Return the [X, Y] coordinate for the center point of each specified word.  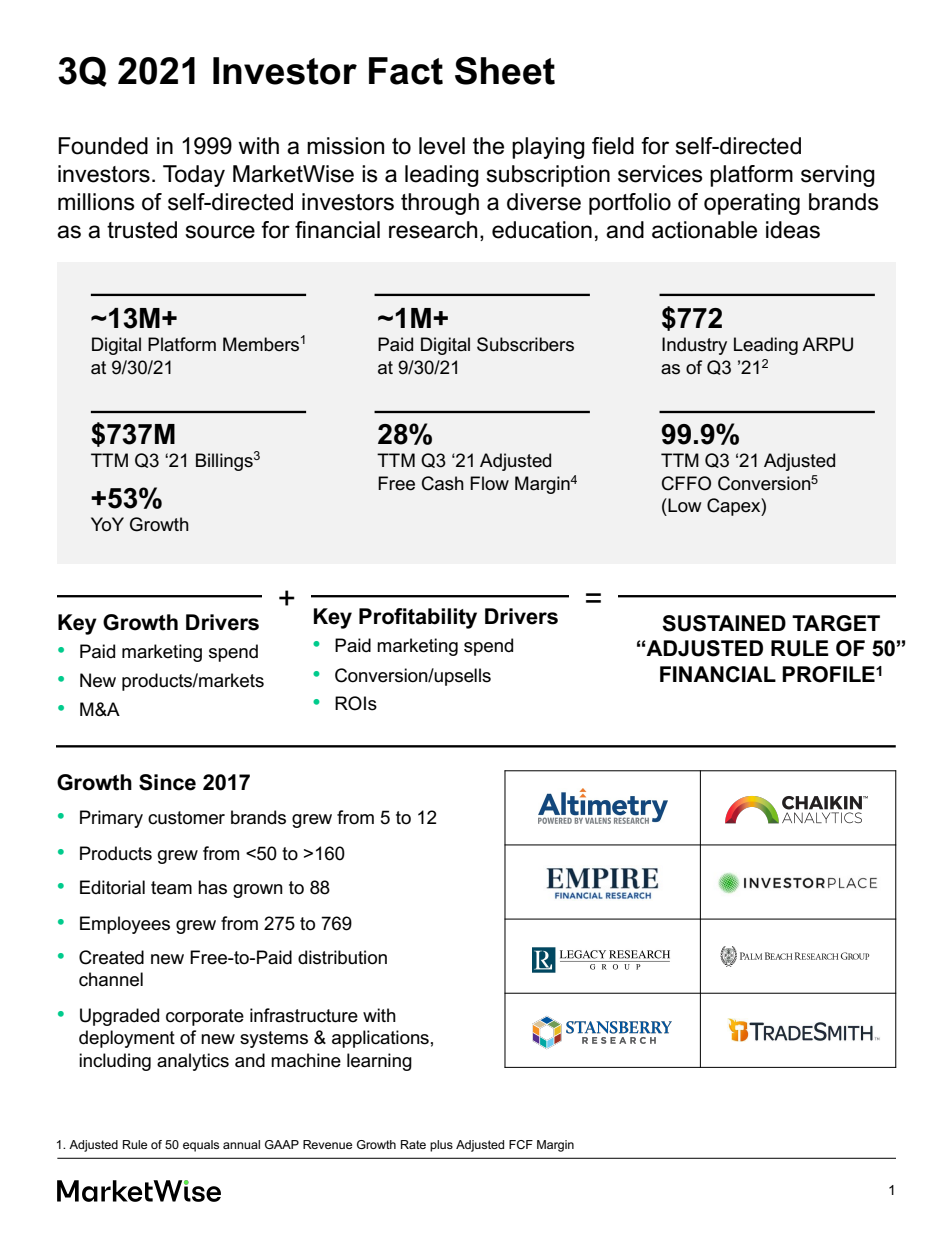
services [660, 174]
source [220, 232]
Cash [443, 483]
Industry [694, 346]
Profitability [418, 618]
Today [194, 176]
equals [201, 1146]
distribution [342, 957]
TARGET [836, 623]
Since [167, 782]
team [171, 888]
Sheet [505, 70]
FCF [521, 1144]
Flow [489, 483]
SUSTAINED [724, 623]
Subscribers [525, 344]
